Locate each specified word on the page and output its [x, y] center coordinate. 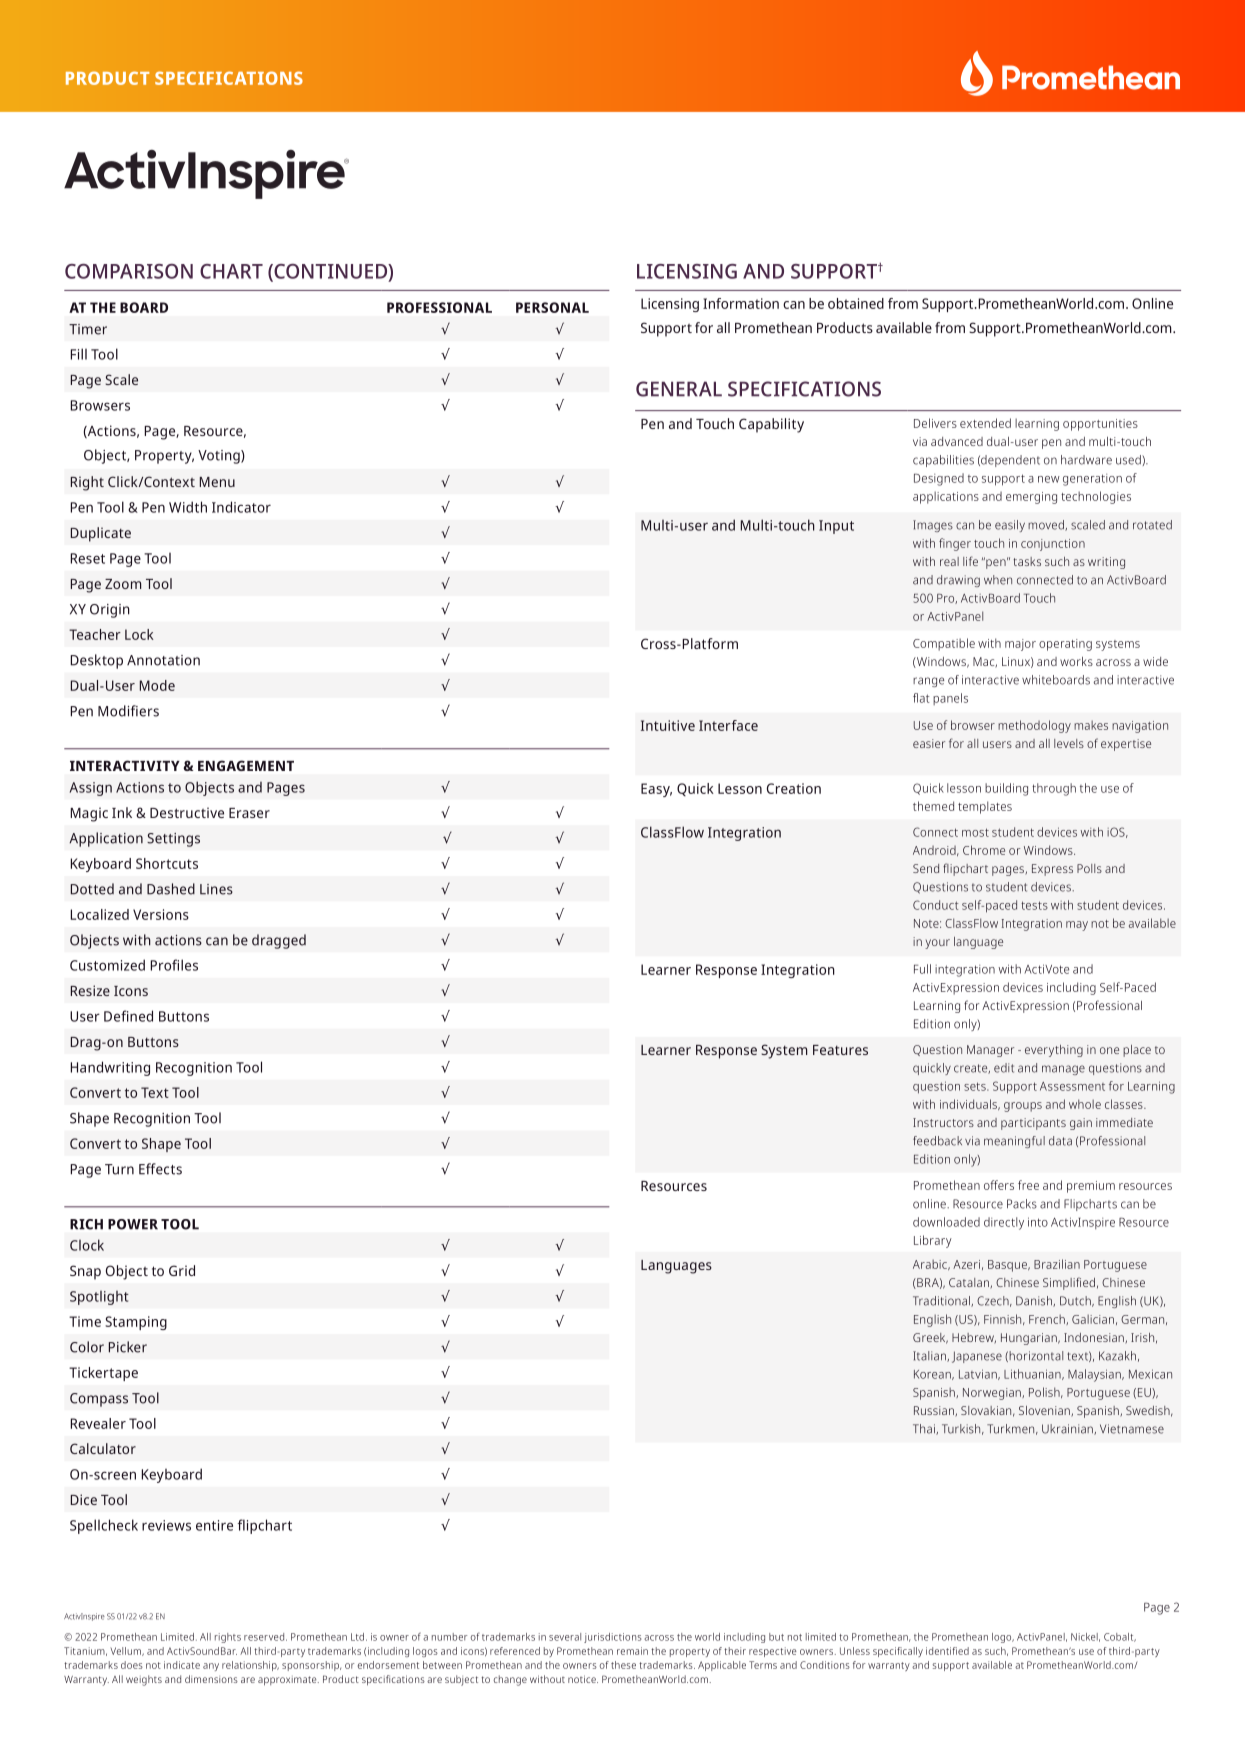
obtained [856, 303]
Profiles [174, 965]
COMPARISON [129, 271]
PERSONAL [552, 307]
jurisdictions [612, 1638]
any [211, 1667]
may [1077, 926]
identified [947, 1651]
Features [840, 1050]
